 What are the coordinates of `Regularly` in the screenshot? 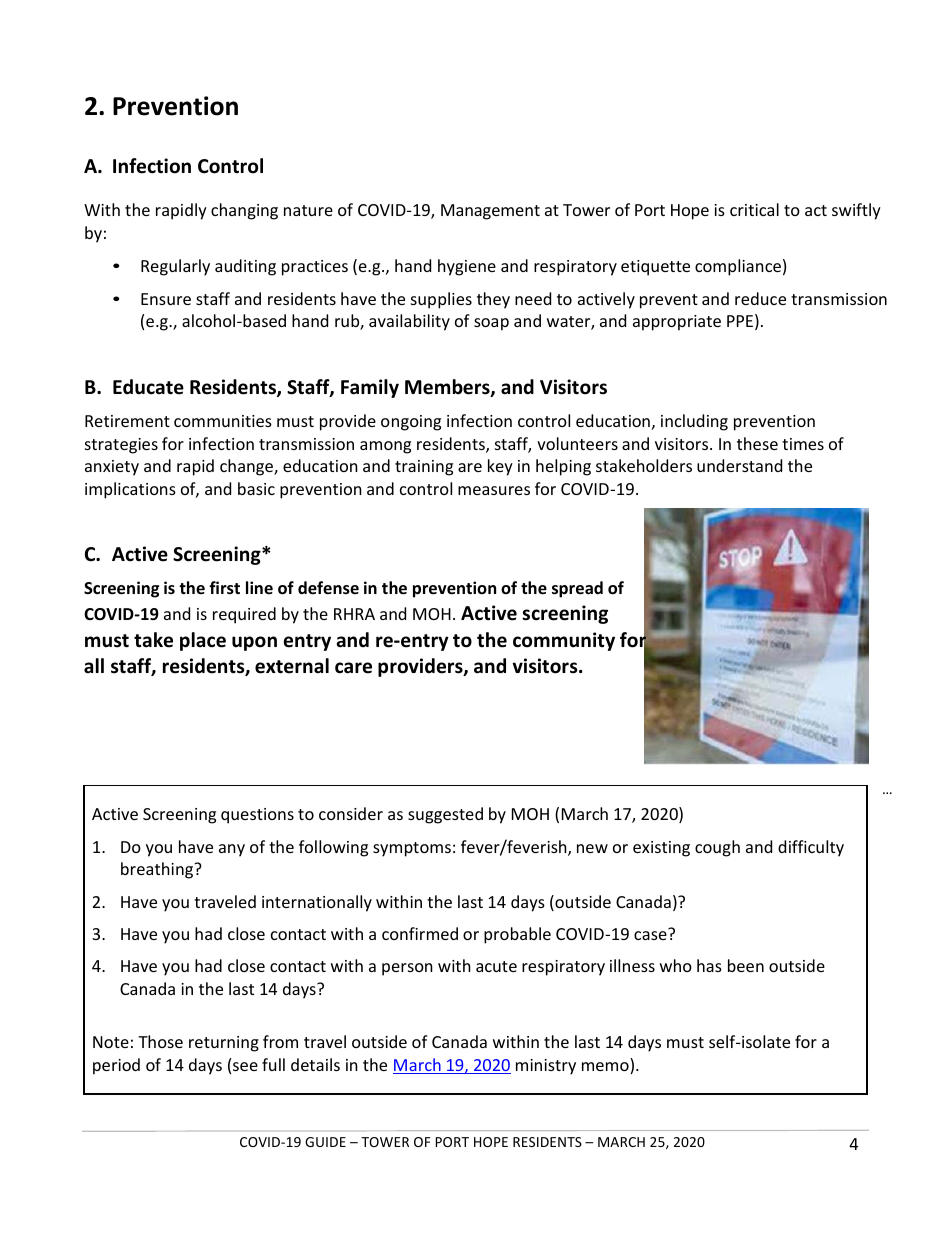 It's located at (175, 267).
